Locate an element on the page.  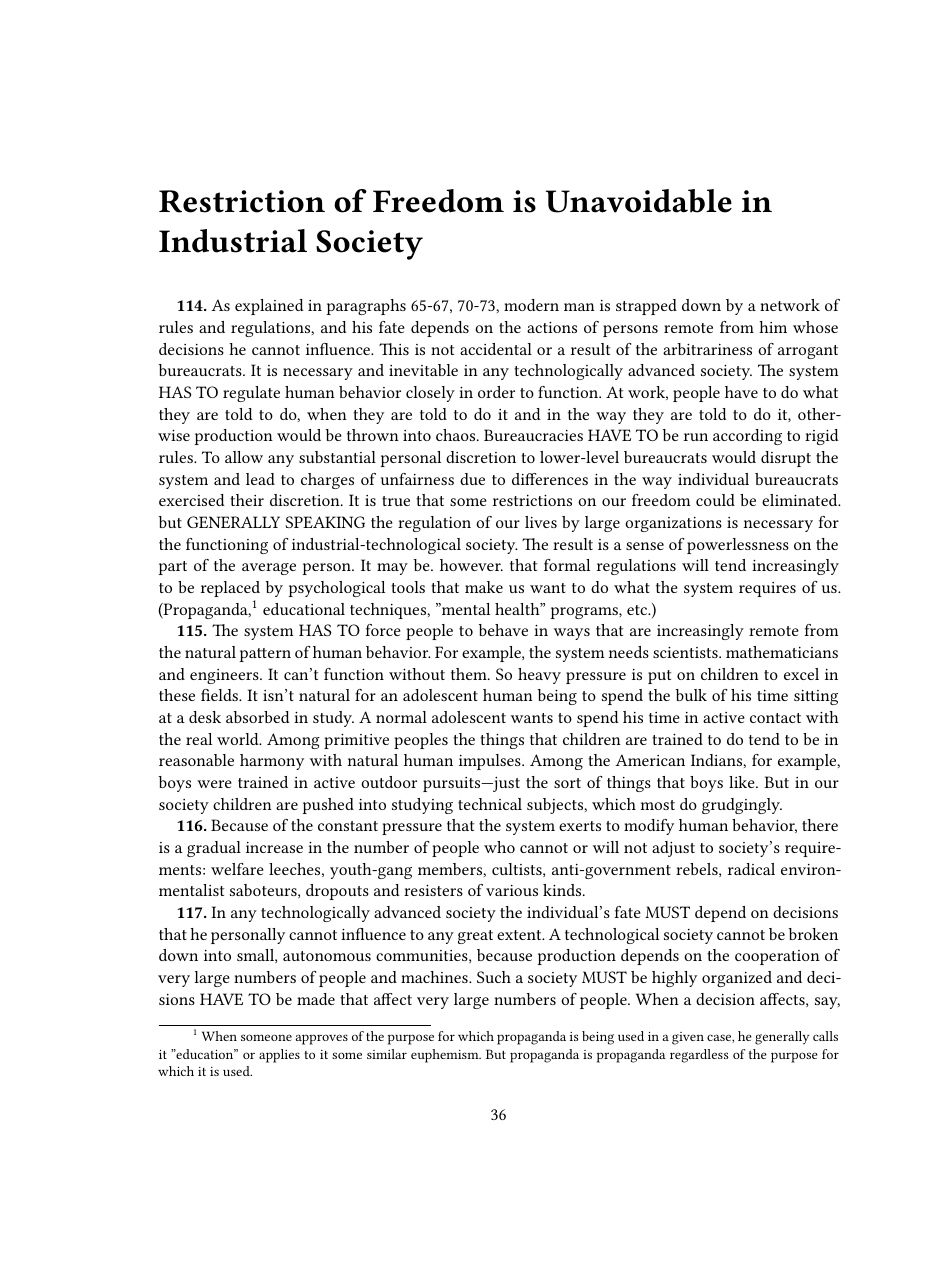
explained is located at coordinates (269, 307).
